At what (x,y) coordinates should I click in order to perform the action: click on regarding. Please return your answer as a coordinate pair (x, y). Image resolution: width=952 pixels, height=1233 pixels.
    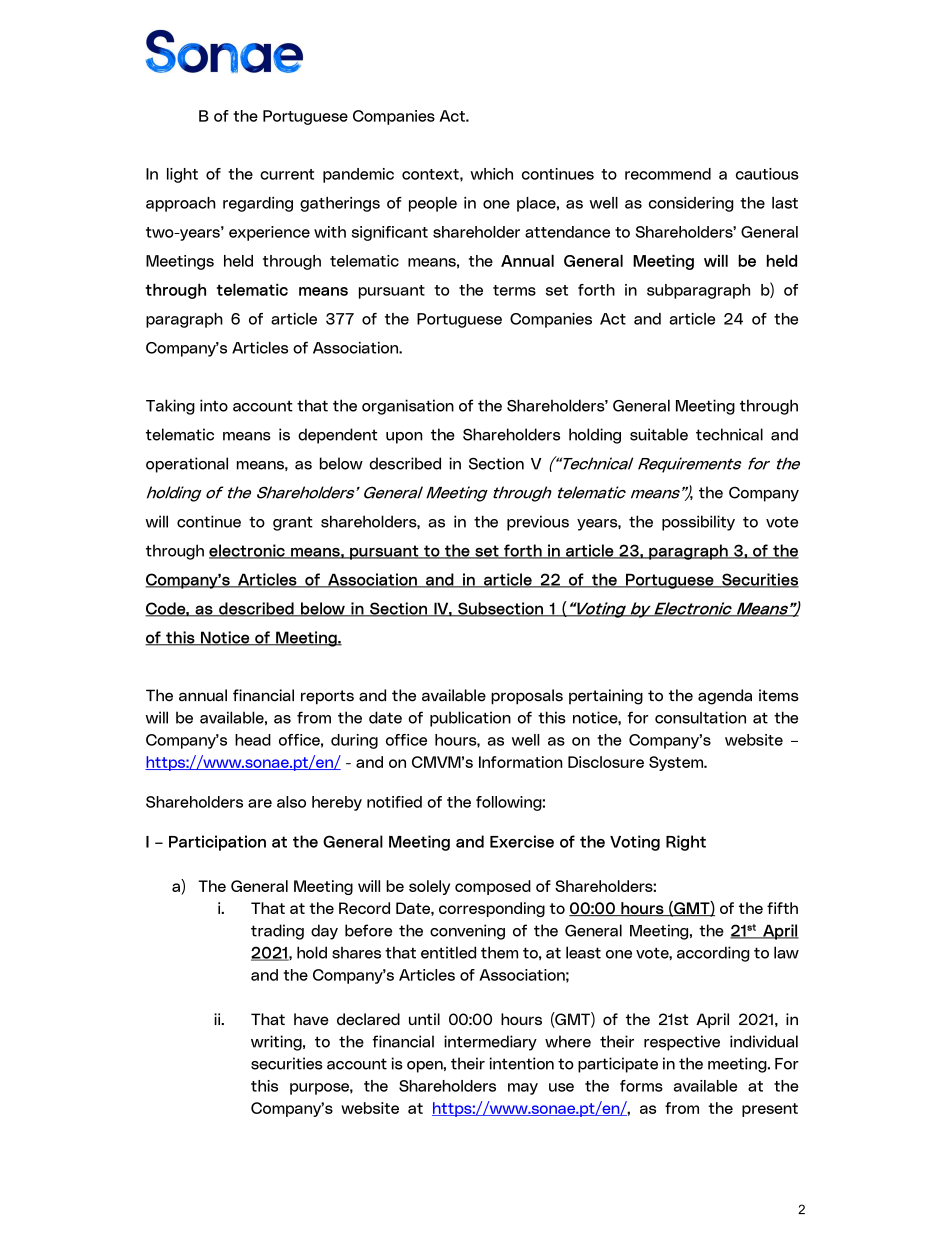
    Looking at the image, I should click on (258, 204).
